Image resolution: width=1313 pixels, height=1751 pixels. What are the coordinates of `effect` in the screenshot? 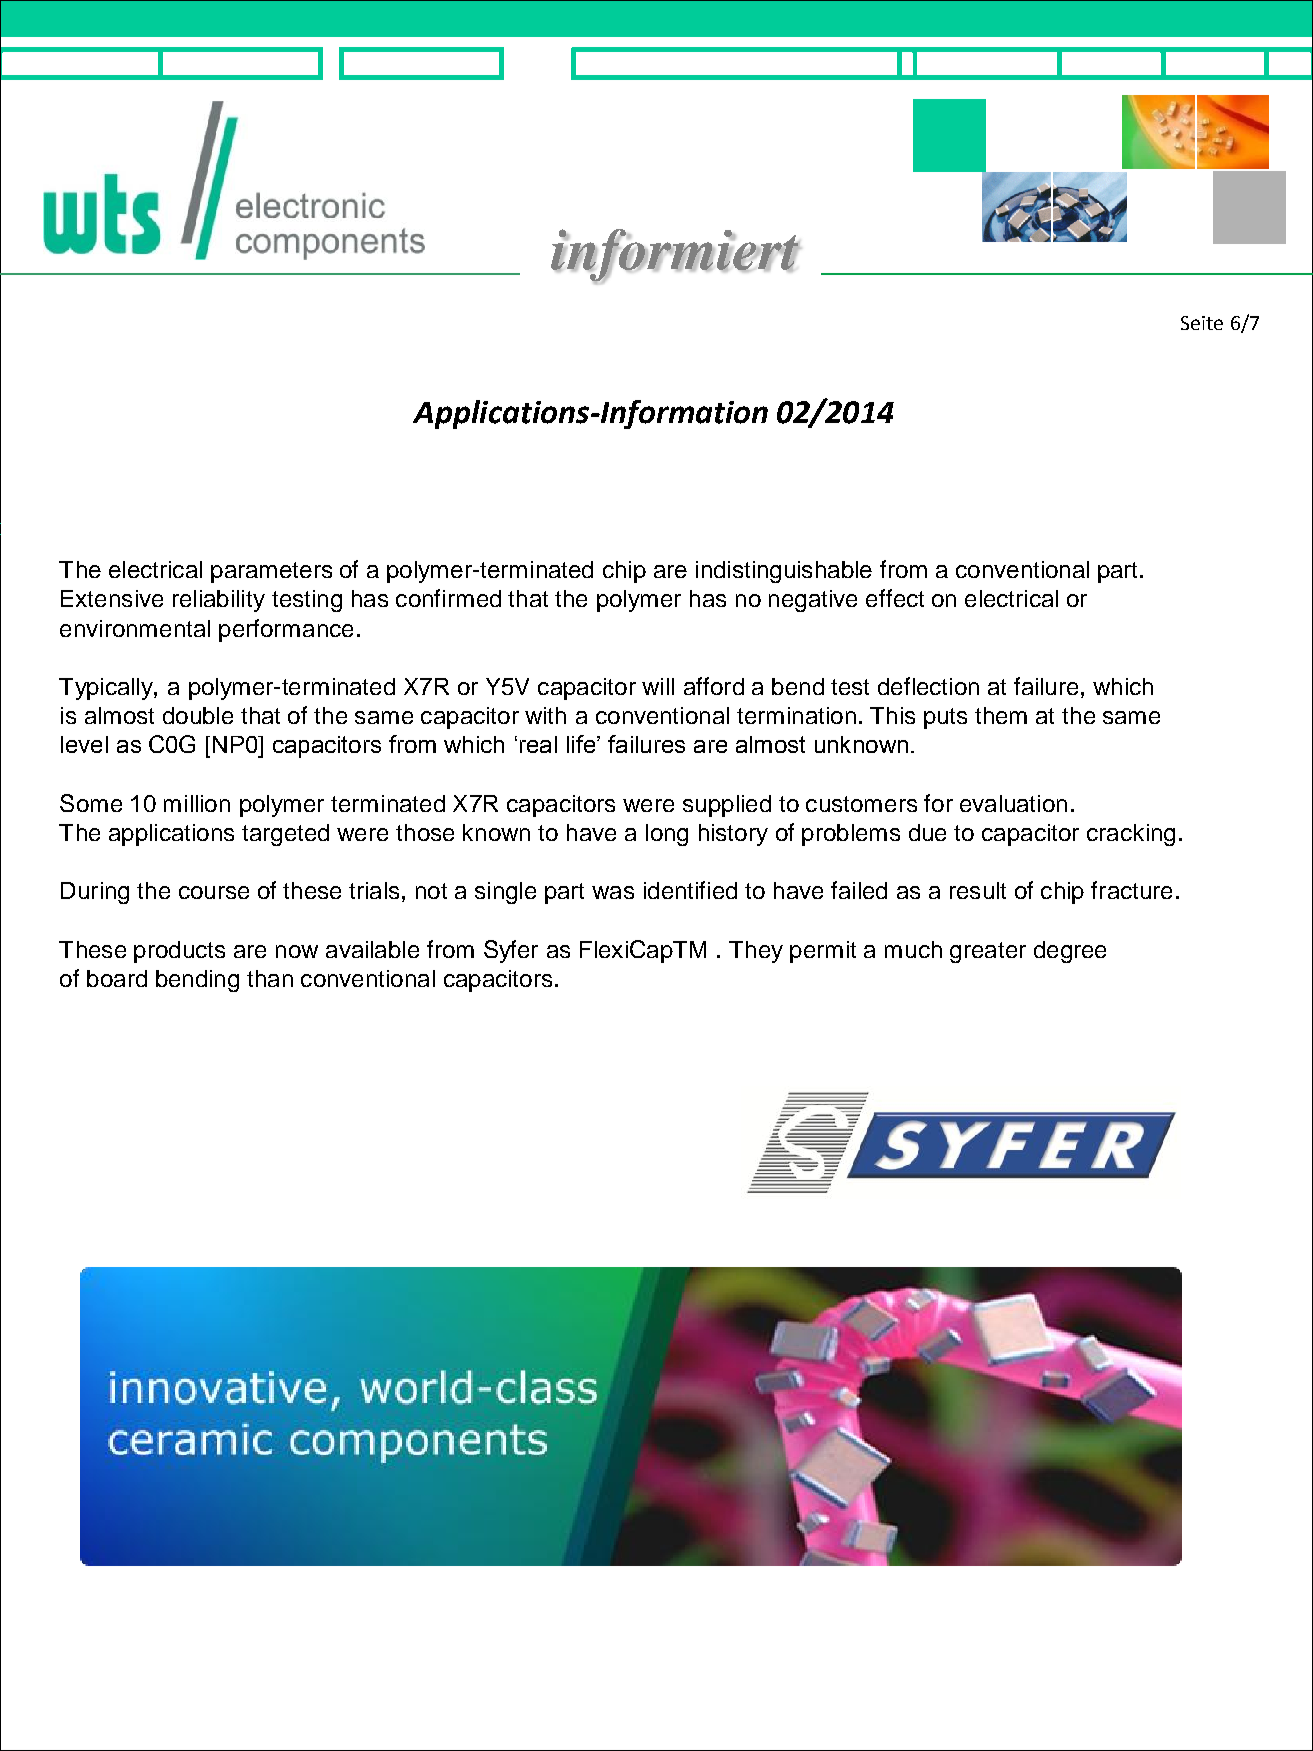 It's located at (895, 598).
